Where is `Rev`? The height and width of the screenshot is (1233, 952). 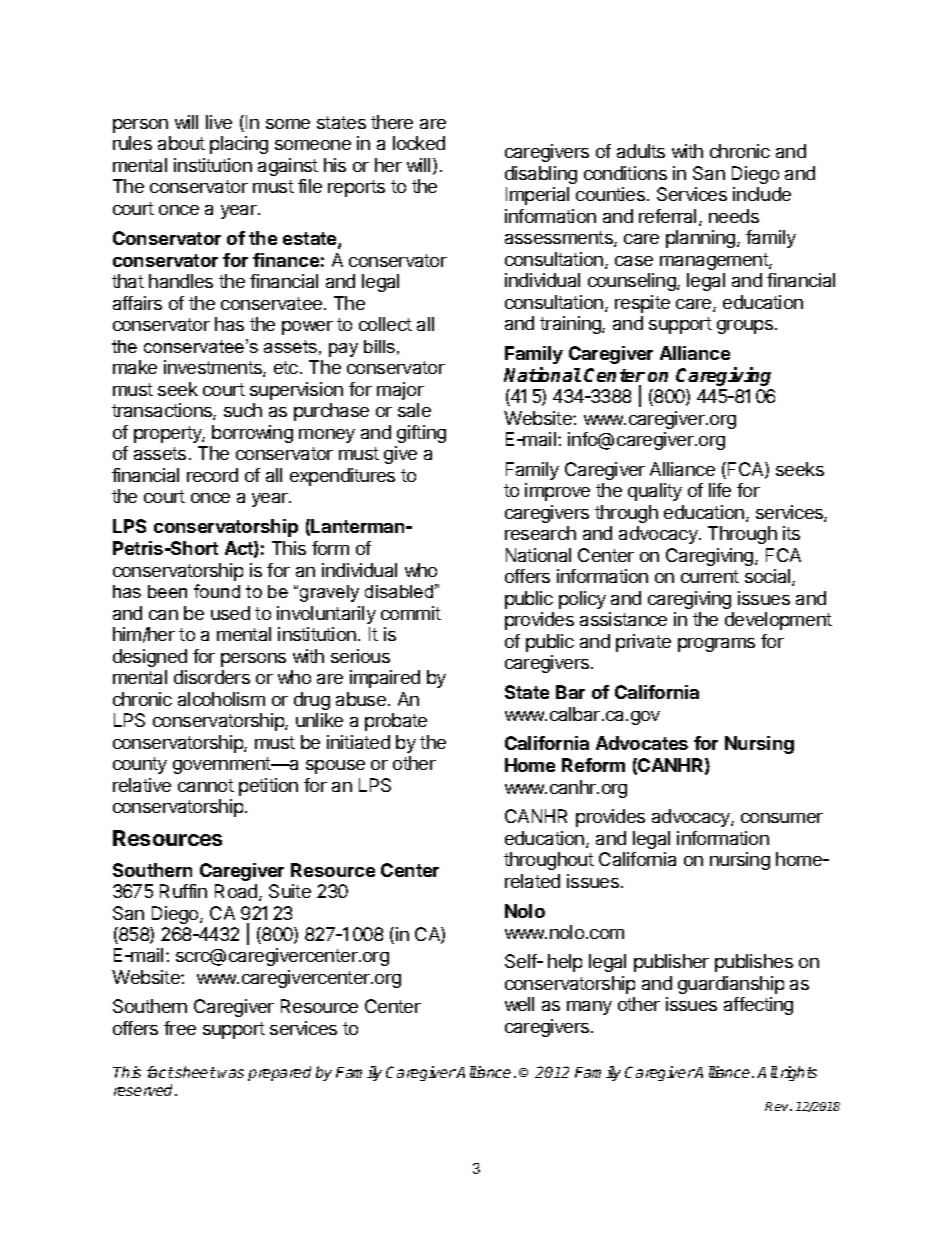 Rev is located at coordinates (778, 1106).
